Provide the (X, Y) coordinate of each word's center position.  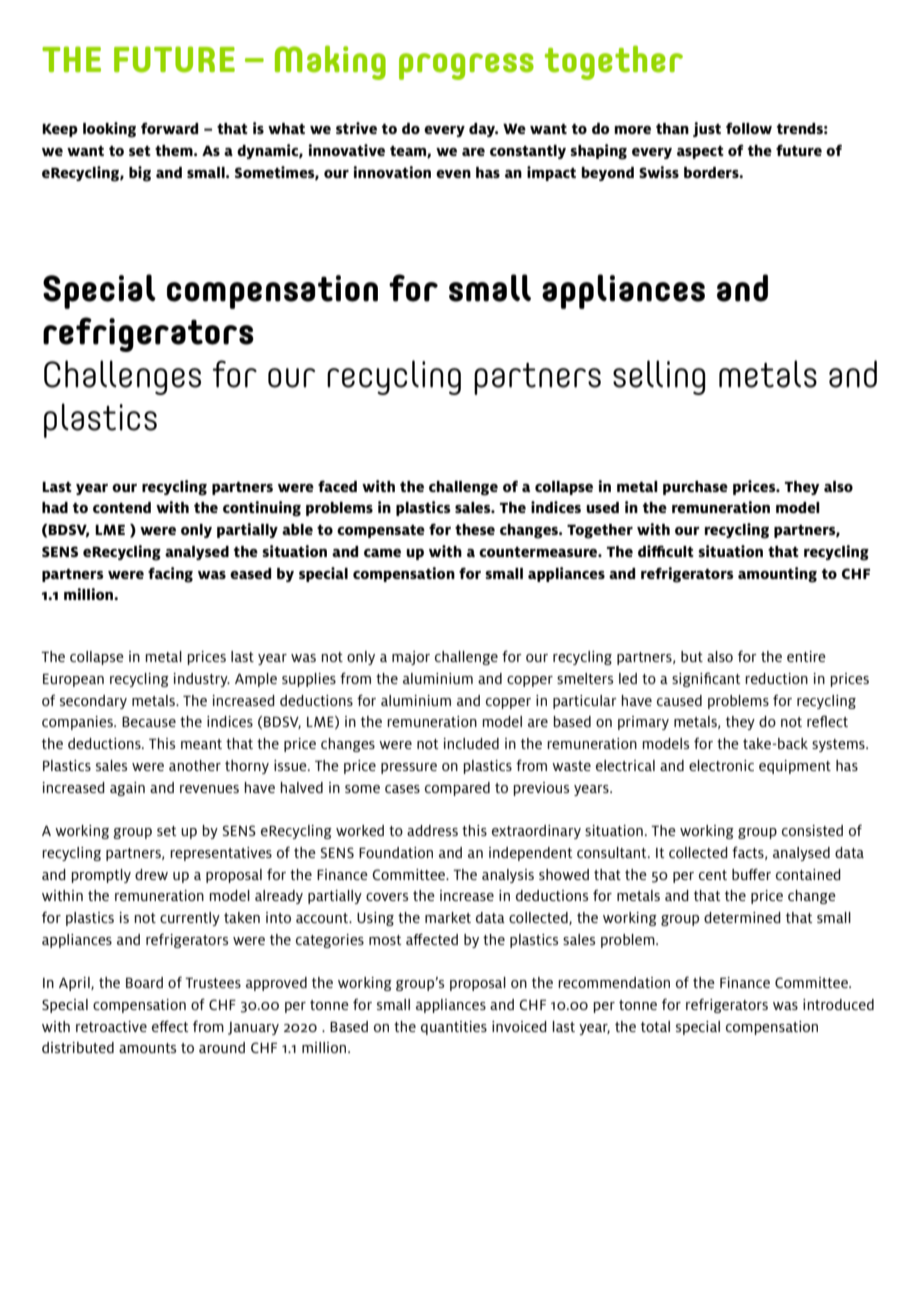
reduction (776, 678)
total (655, 1026)
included (471, 743)
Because (149, 722)
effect (170, 1026)
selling (659, 377)
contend (122, 507)
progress (466, 66)
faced (337, 486)
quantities (454, 1028)
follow (749, 128)
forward (169, 128)
